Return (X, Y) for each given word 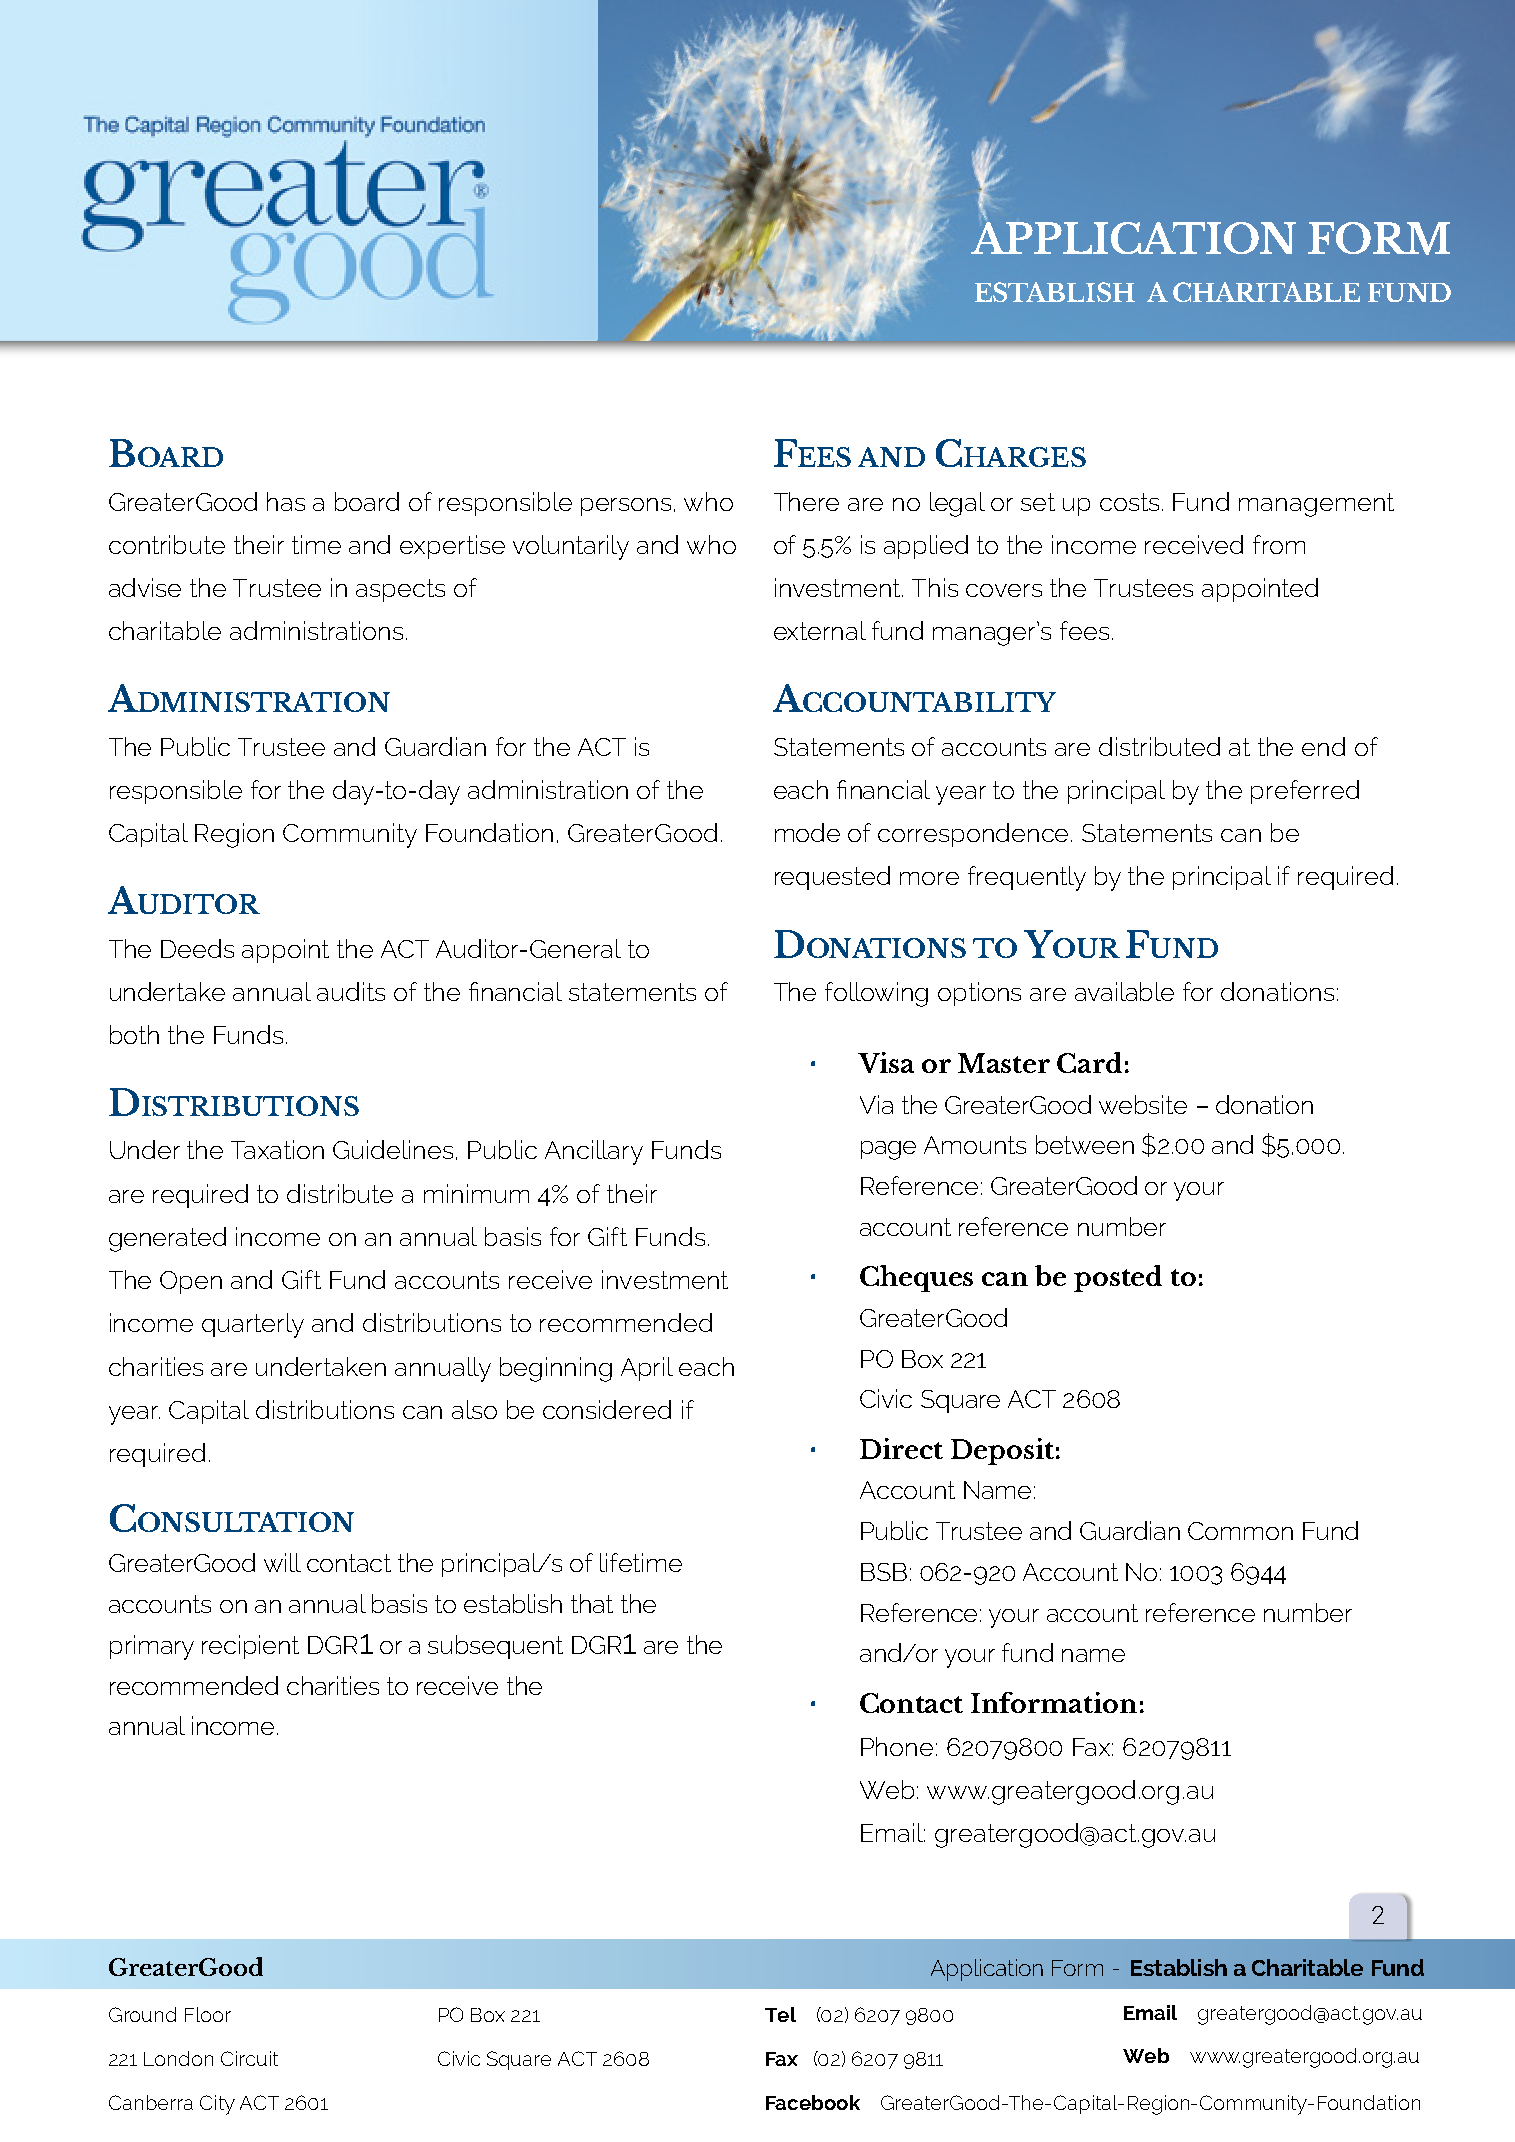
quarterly (253, 1325)
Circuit (249, 2058)
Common (1240, 1531)
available (1124, 991)
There (806, 501)
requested (832, 878)
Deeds (197, 948)
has (286, 501)
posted (1118, 1278)
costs (1129, 502)
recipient (250, 1647)
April (647, 1369)
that (592, 1603)
